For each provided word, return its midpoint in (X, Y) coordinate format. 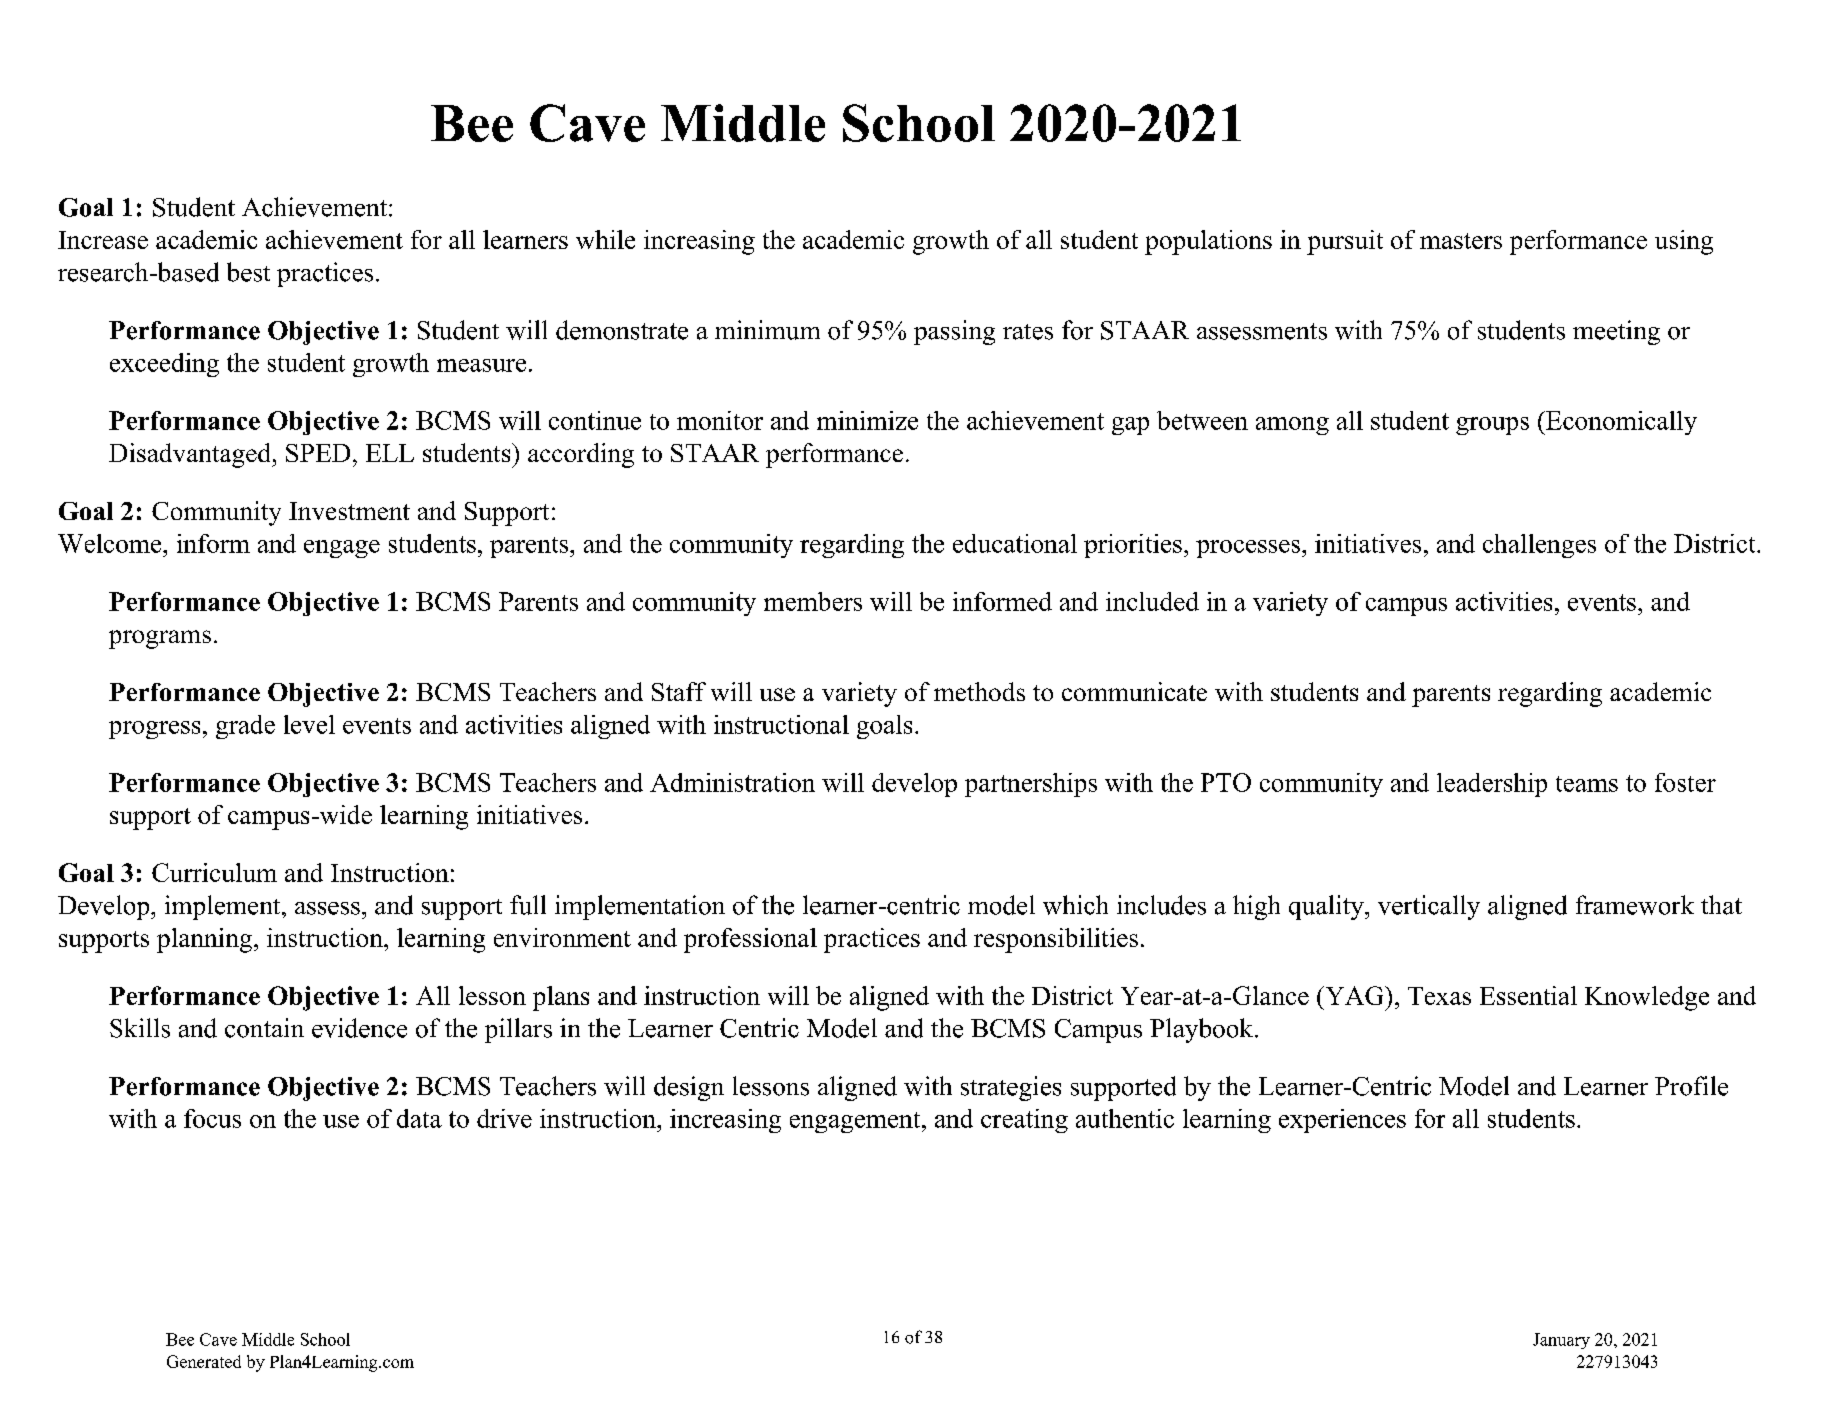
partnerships (1031, 785)
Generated (204, 1361)
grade (245, 727)
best (248, 272)
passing (954, 332)
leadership (1492, 785)
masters (1461, 241)
